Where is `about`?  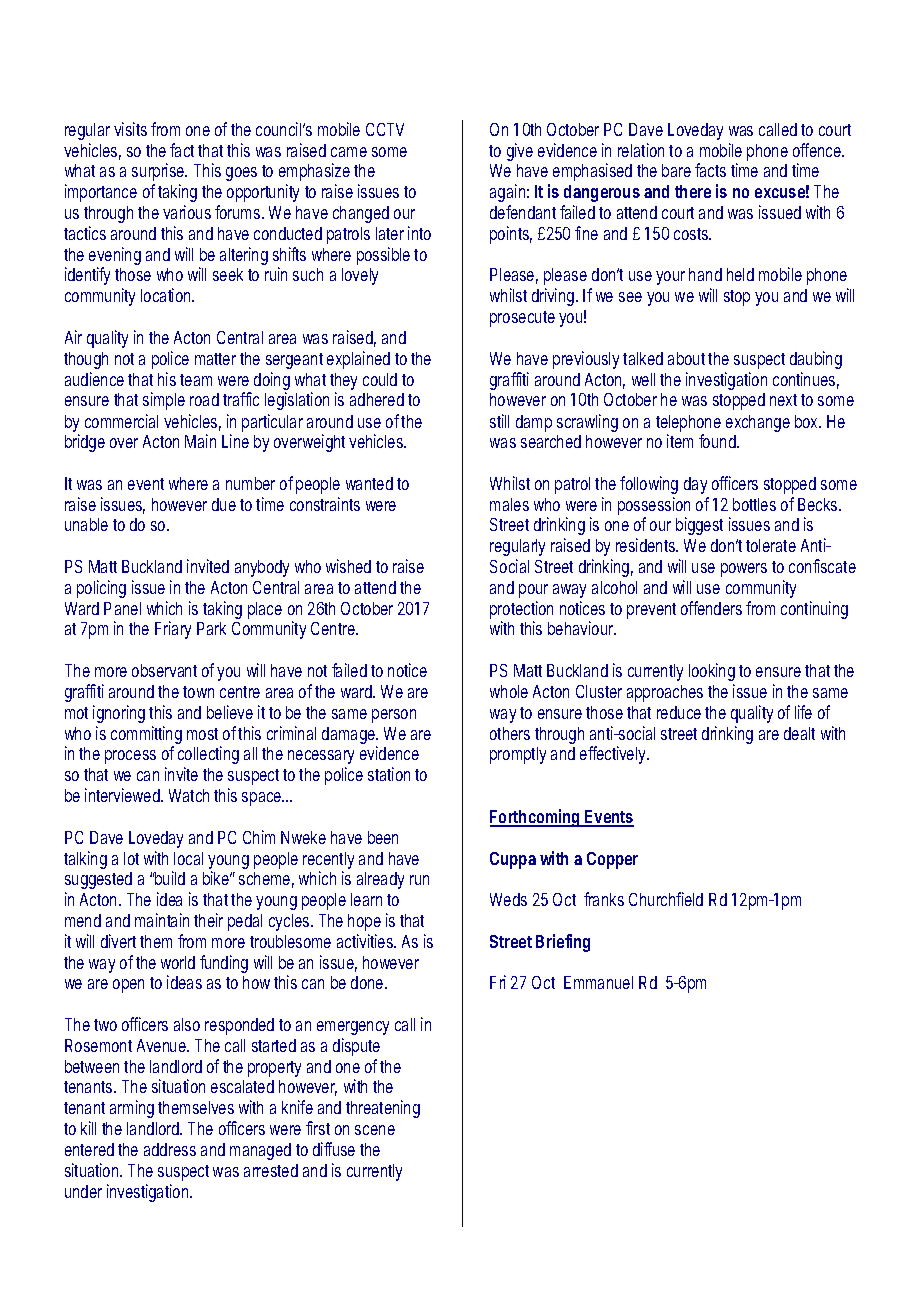
about is located at coordinates (686, 358).
